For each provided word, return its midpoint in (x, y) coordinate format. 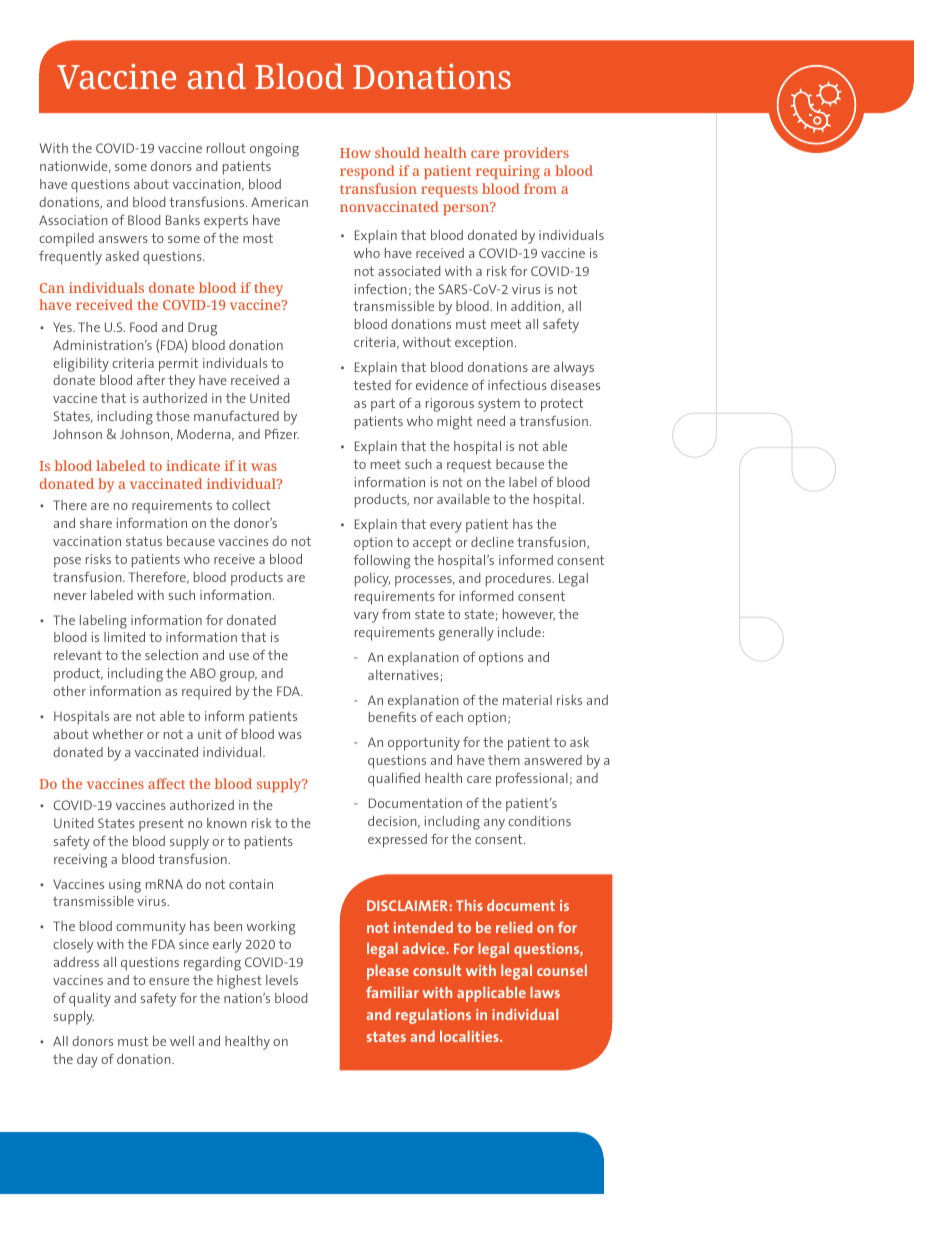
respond (367, 172)
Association (73, 220)
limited (124, 637)
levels (282, 980)
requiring (508, 172)
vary (366, 617)
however (529, 615)
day (87, 1061)
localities (470, 1036)
